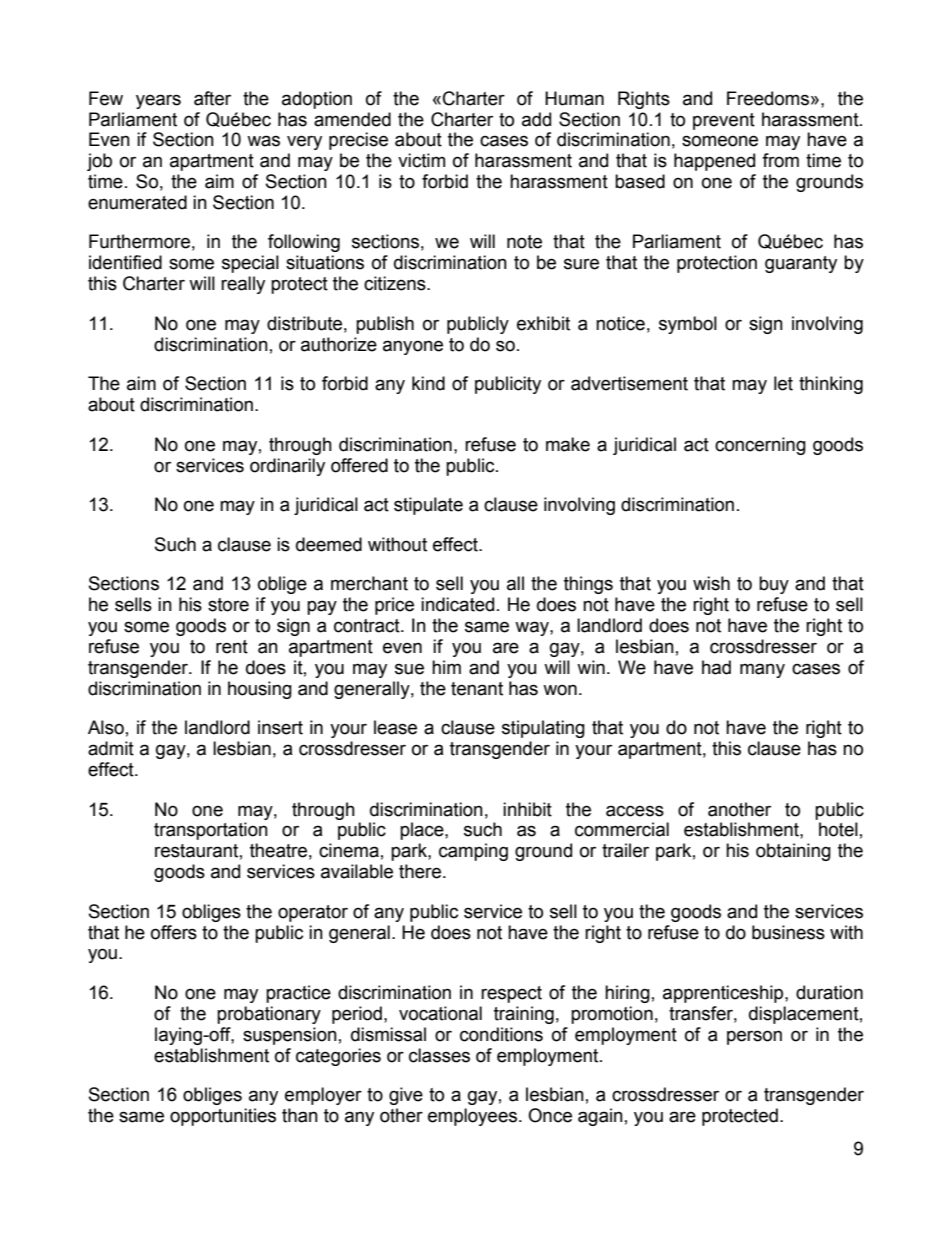 Image resolution: width=952 pixels, height=1233 pixels. What do you see at coordinates (457, 604) in the screenshot?
I see `indicated` at bounding box center [457, 604].
